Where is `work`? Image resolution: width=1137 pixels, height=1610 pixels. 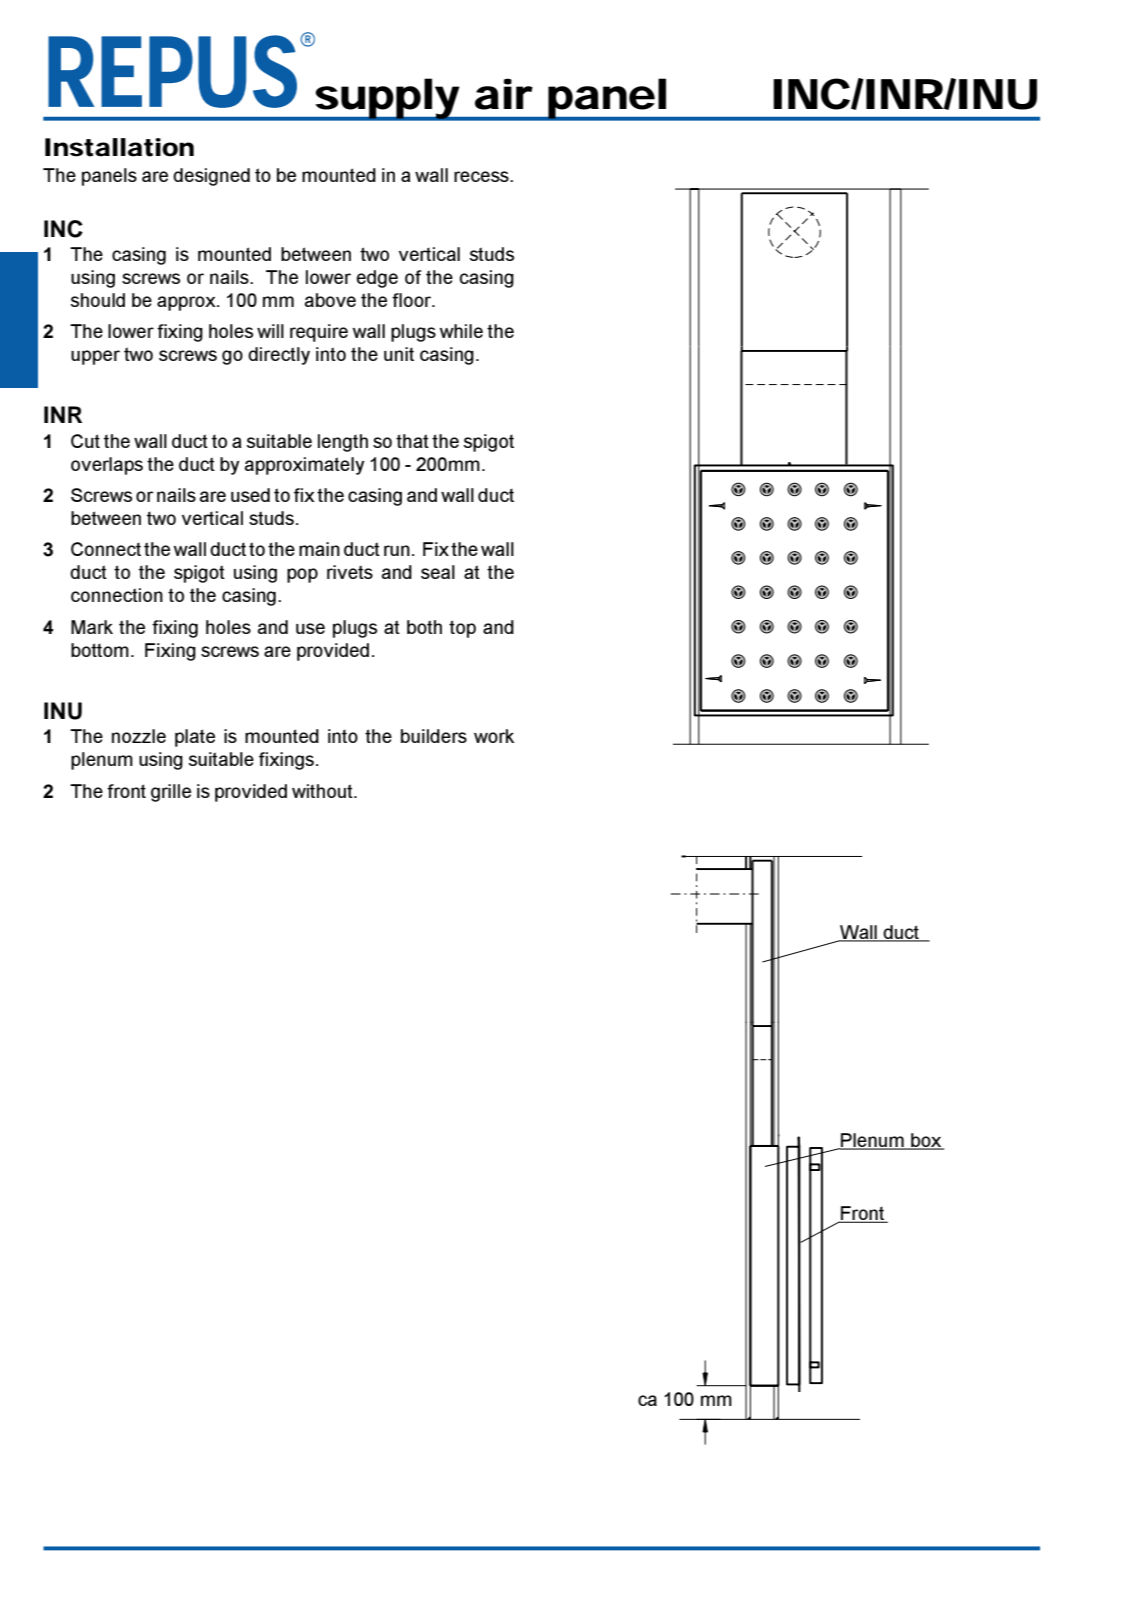
work is located at coordinates (494, 736).
